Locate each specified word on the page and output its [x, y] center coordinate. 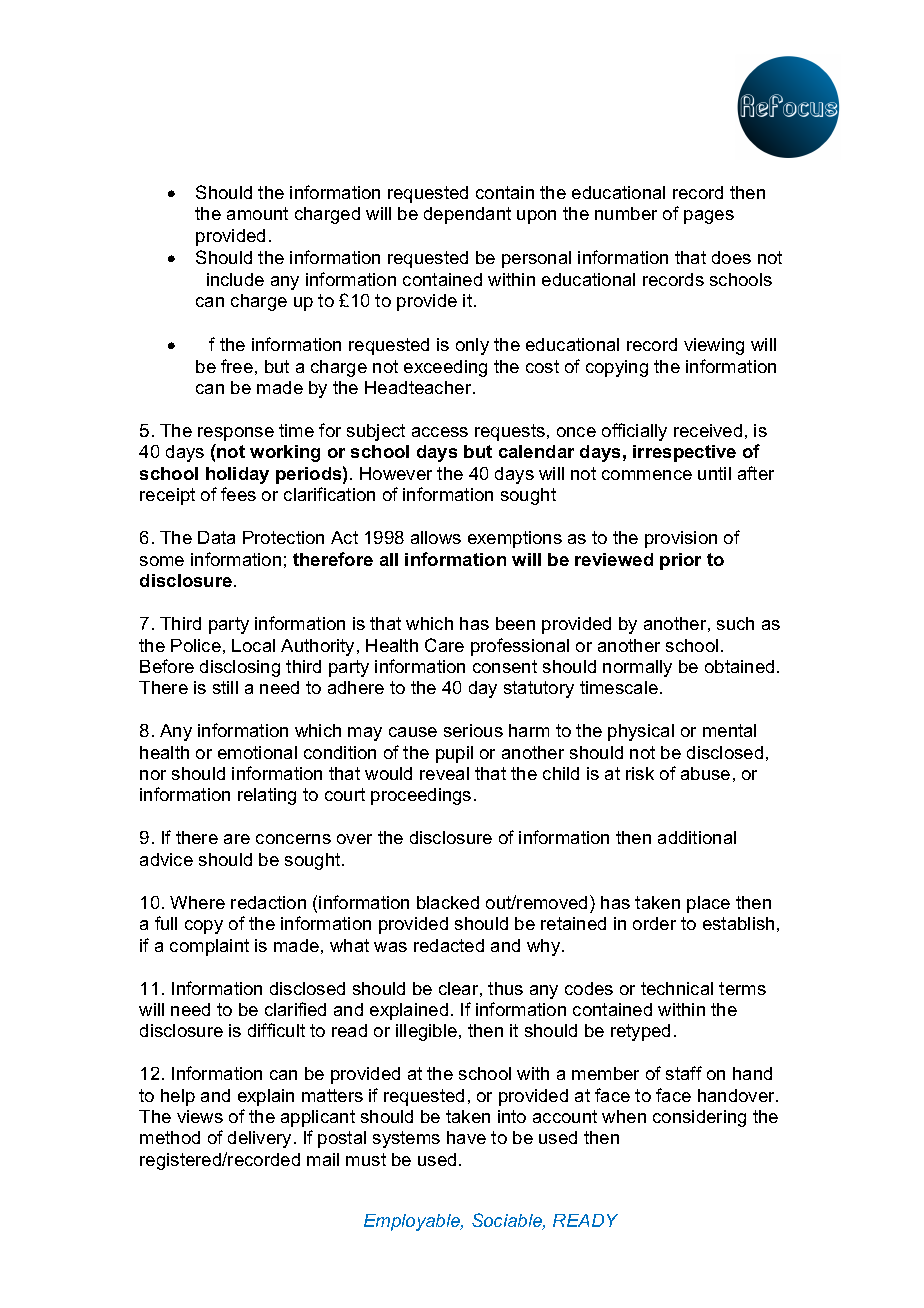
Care [444, 645]
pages [709, 217]
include [235, 279]
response [236, 434]
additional [697, 837]
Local [253, 645]
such [735, 623]
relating [267, 796]
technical [677, 988]
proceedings [421, 796]
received [708, 430]
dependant [467, 215]
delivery [259, 1139]
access [440, 432]
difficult [276, 1030]
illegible [426, 1032]
